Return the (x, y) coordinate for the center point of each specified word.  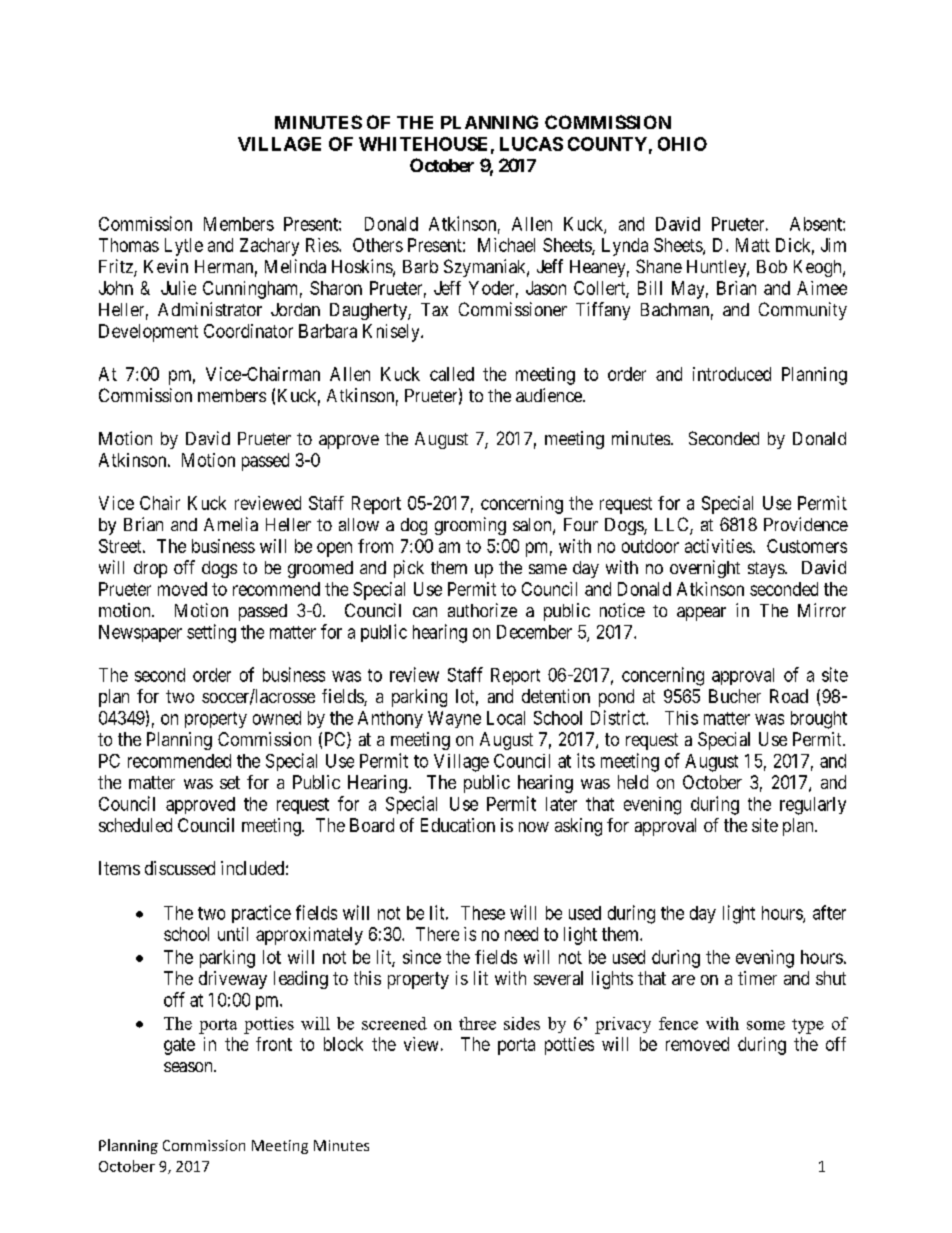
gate (179, 1046)
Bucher (735, 696)
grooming (470, 526)
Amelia (231, 524)
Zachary (269, 247)
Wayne (454, 719)
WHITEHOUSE (423, 144)
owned (277, 718)
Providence (806, 524)
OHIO (682, 144)
